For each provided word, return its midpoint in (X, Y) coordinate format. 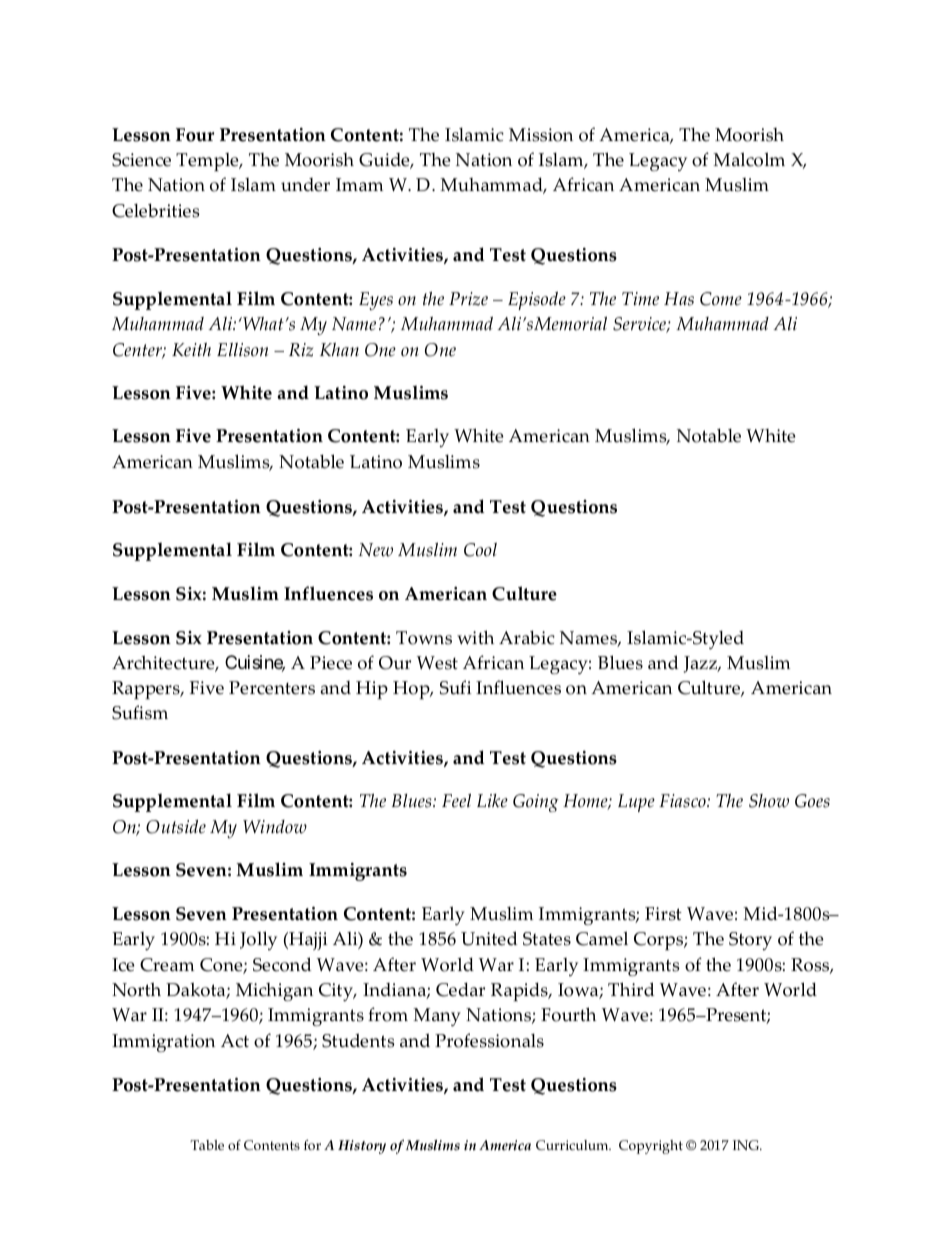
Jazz (702, 664)
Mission (541, 135)
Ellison (243, 350)
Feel (456, 801)
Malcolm (749, 159)
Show (769, 801)
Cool (480, 550)
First (663, 914)
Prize (468, 299)
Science (141, 160)
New (376, 550)
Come (721, 299)
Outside (176, 827)
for (312, 1145)
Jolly (258, 940)
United (489, 938)
